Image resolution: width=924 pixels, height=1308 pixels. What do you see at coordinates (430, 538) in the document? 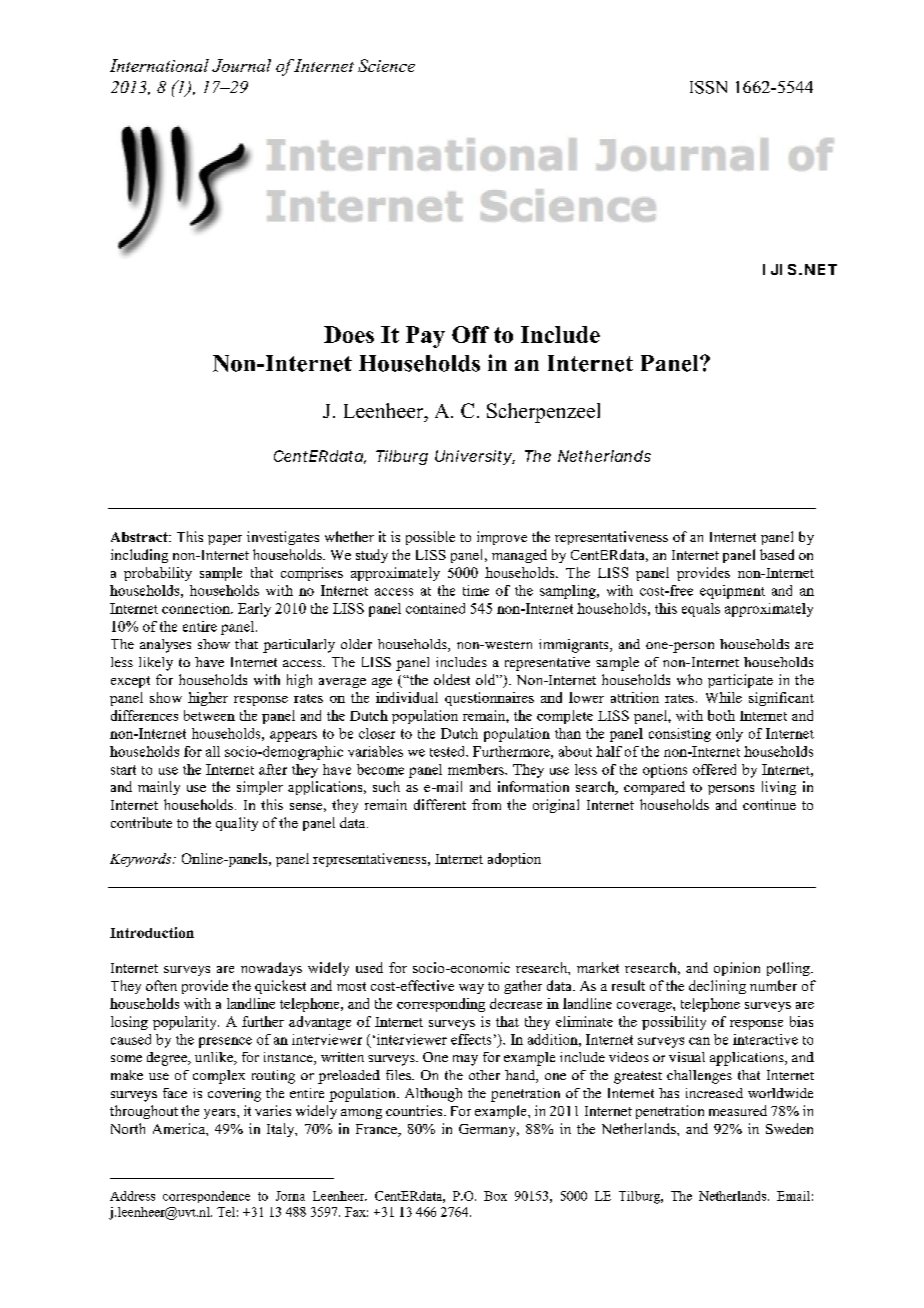
I see `possible` at bounding box center [430, 538].
